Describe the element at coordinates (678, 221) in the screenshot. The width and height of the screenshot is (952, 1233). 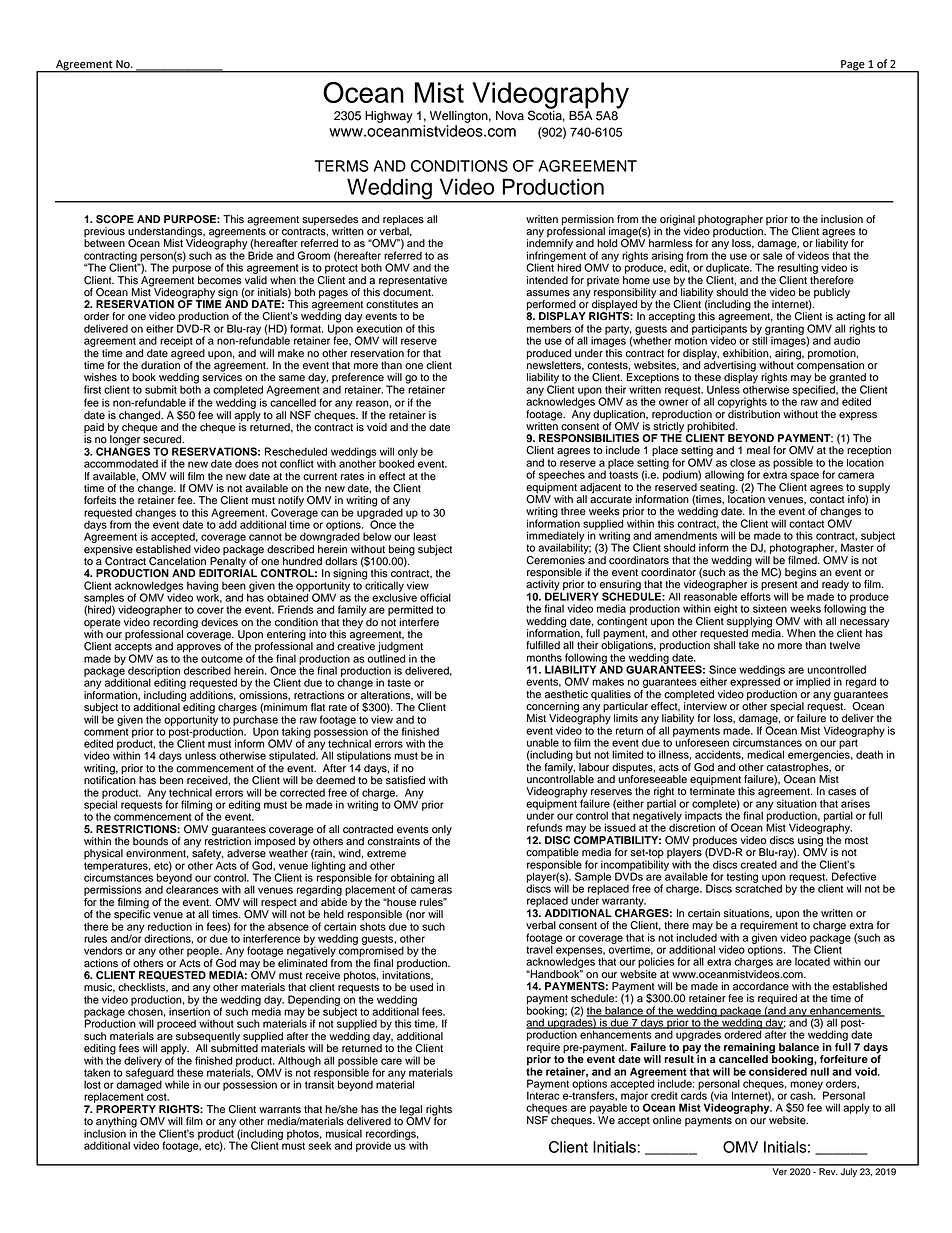
I see `original` at that location.
